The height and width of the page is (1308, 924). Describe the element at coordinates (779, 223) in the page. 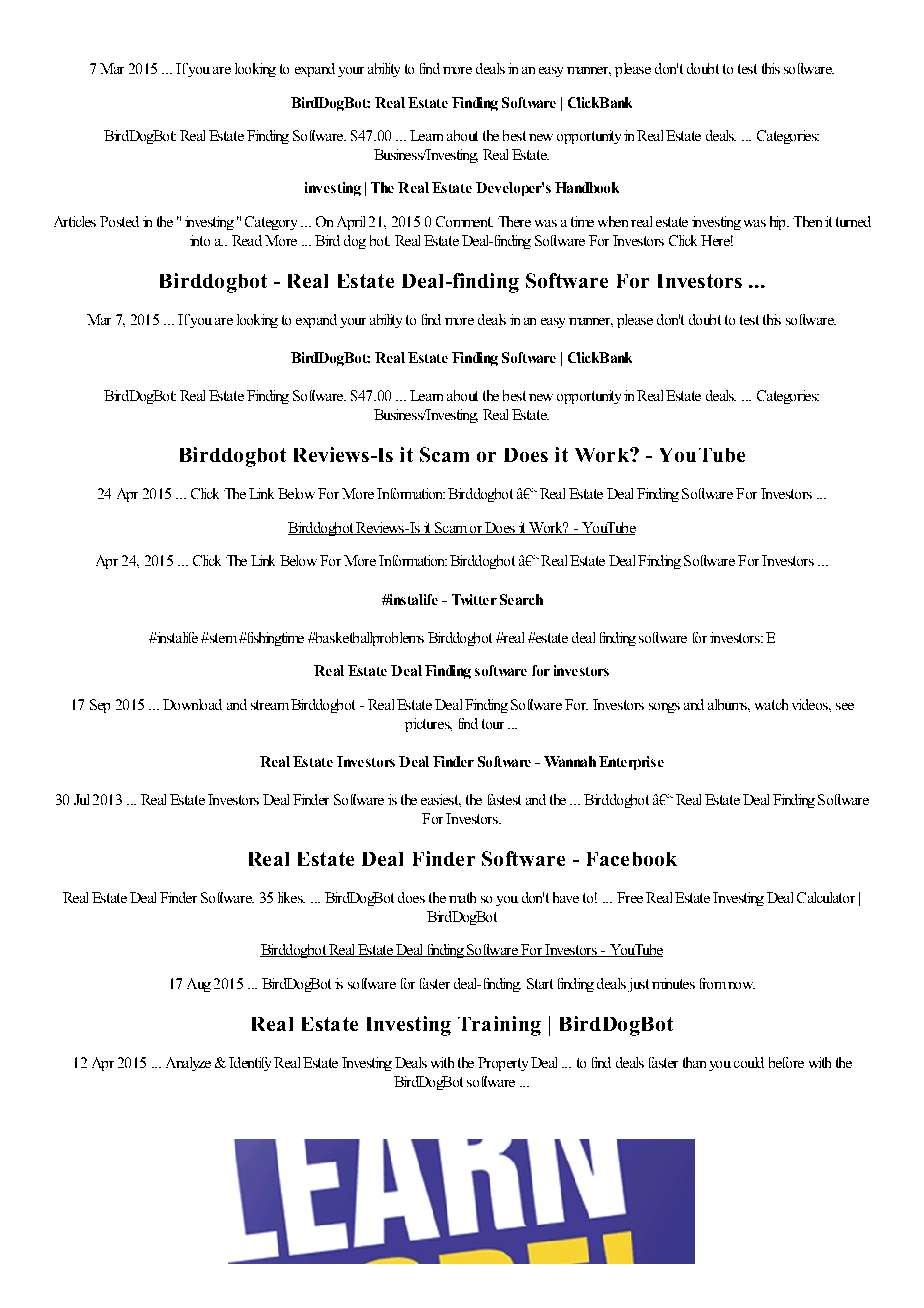

I see `hip` at that location.
